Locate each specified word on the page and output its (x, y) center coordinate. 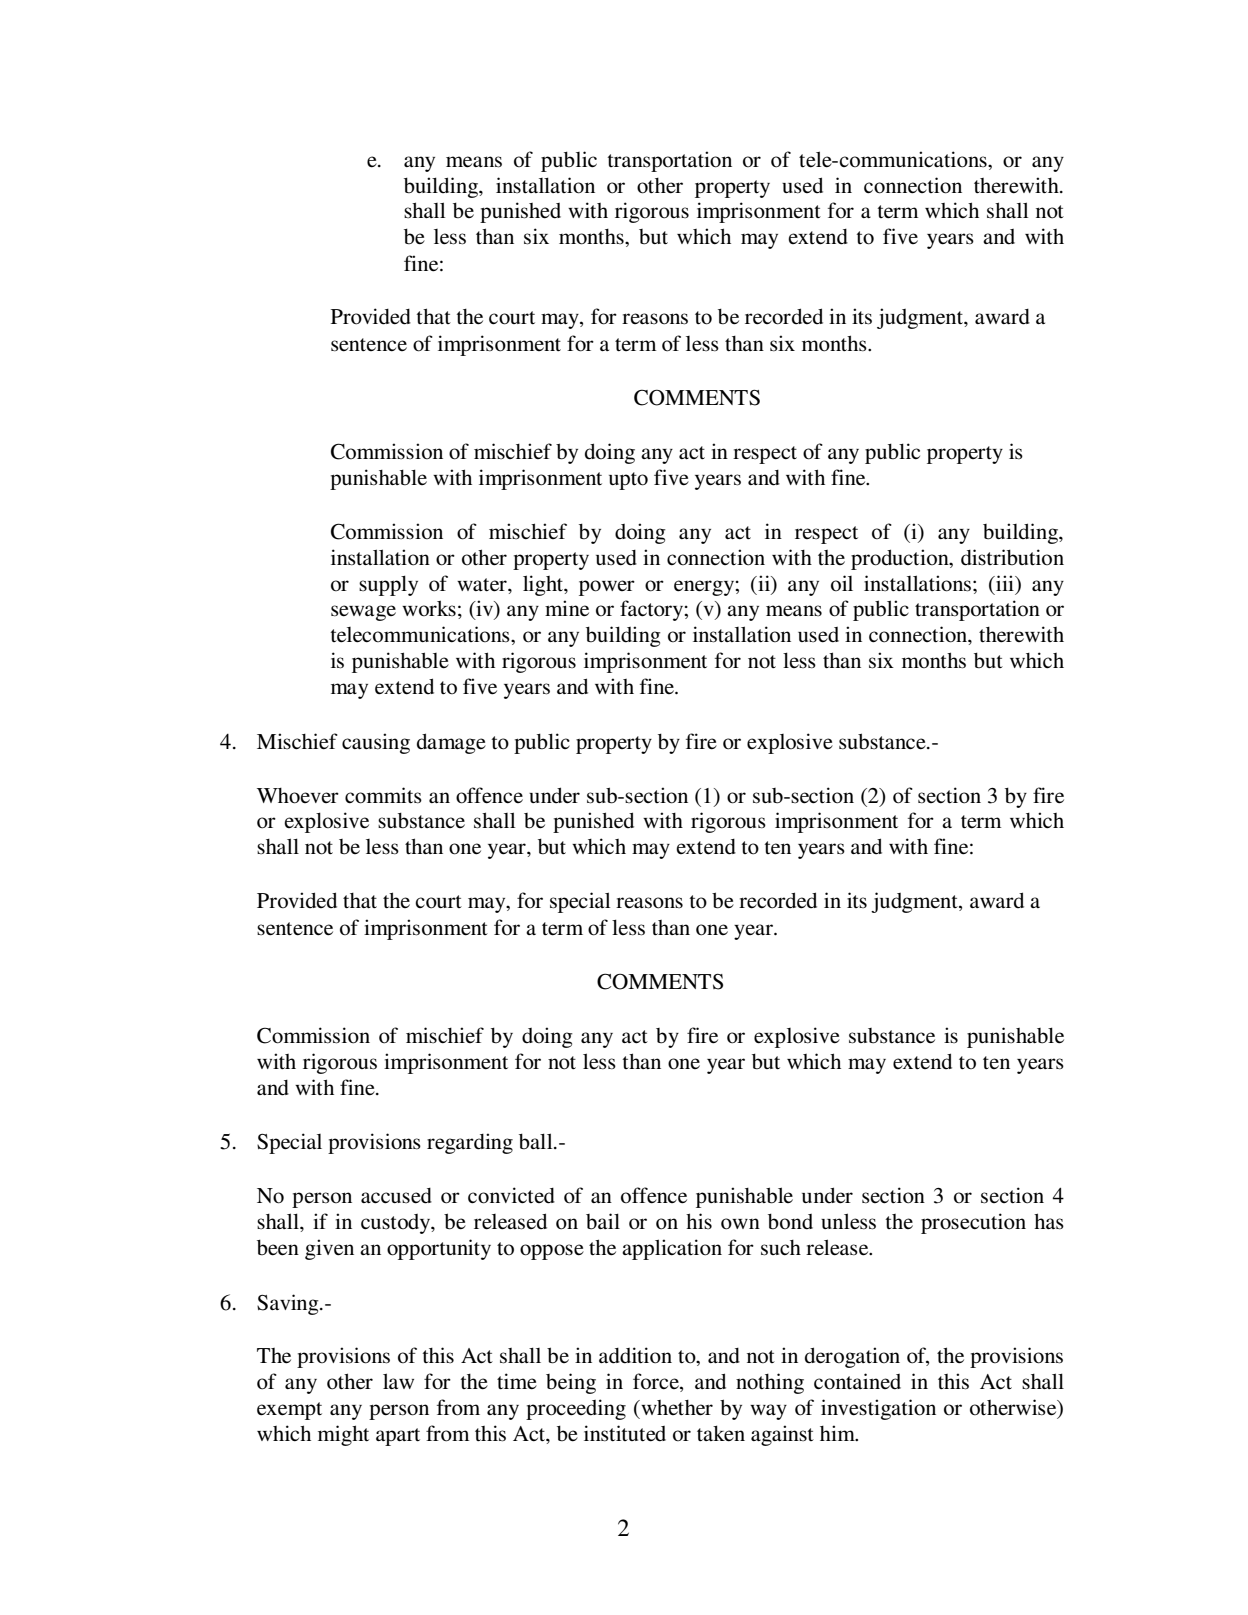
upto (628, 481)
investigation (878, 1409)
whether (676, 1408)
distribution (1012, 557)
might (343, 1435)
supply (388, 585)
